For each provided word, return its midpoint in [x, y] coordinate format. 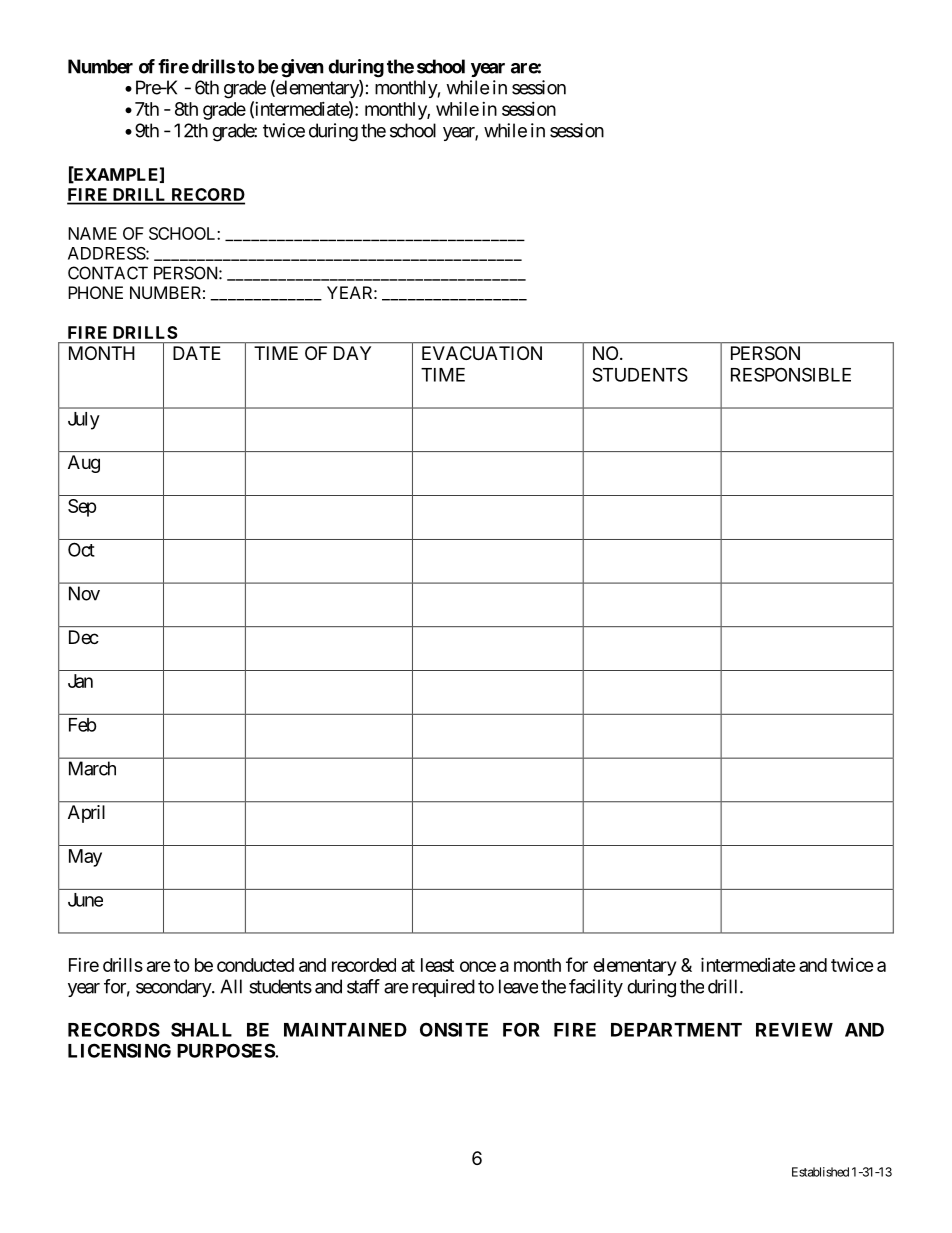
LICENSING [119, 1050]
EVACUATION [482, 353]
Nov [84, 593]
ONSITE [454, 1029]
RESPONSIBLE [791, 374]
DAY [352, 353]
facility [596, 988]
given [302, 68]
